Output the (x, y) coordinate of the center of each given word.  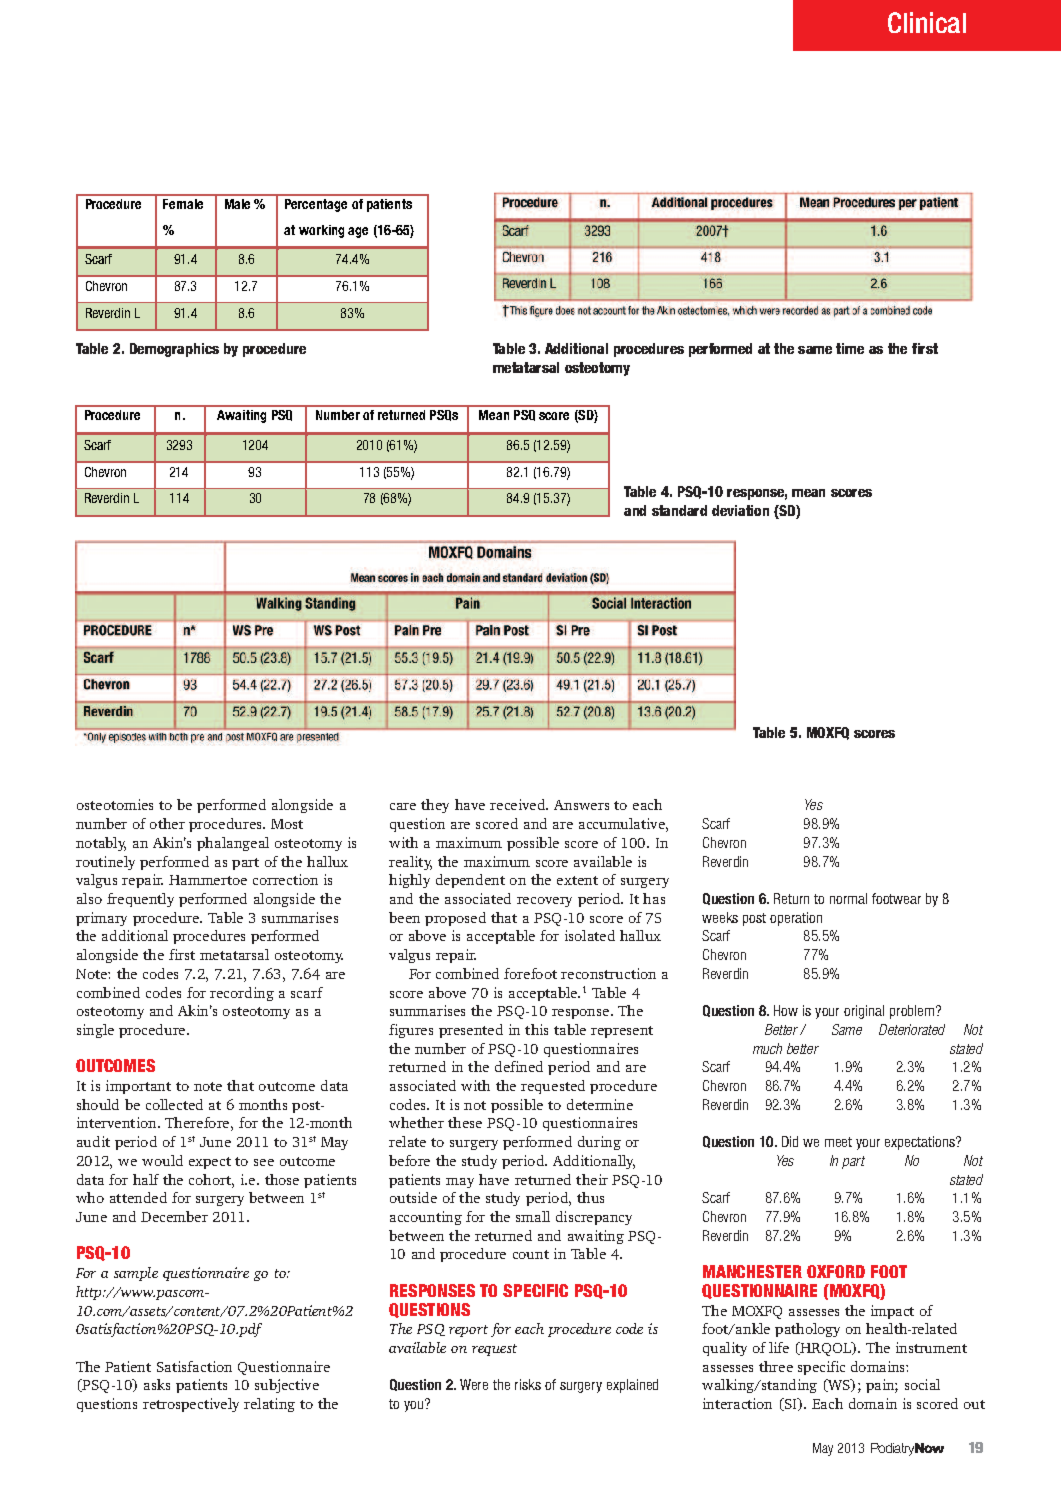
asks (157, 1384)
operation (796, 919)
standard (679, 510)
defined (519, 1066)
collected (174, 1104)
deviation (740, 510)
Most (287, 824)
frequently (140, 900)
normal (848, 898)
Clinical (927, 22)
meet (838, 1142)
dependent (470, 881)
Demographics (174, 350)
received (518, 804)
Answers (581, 805)
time (850, 348)
